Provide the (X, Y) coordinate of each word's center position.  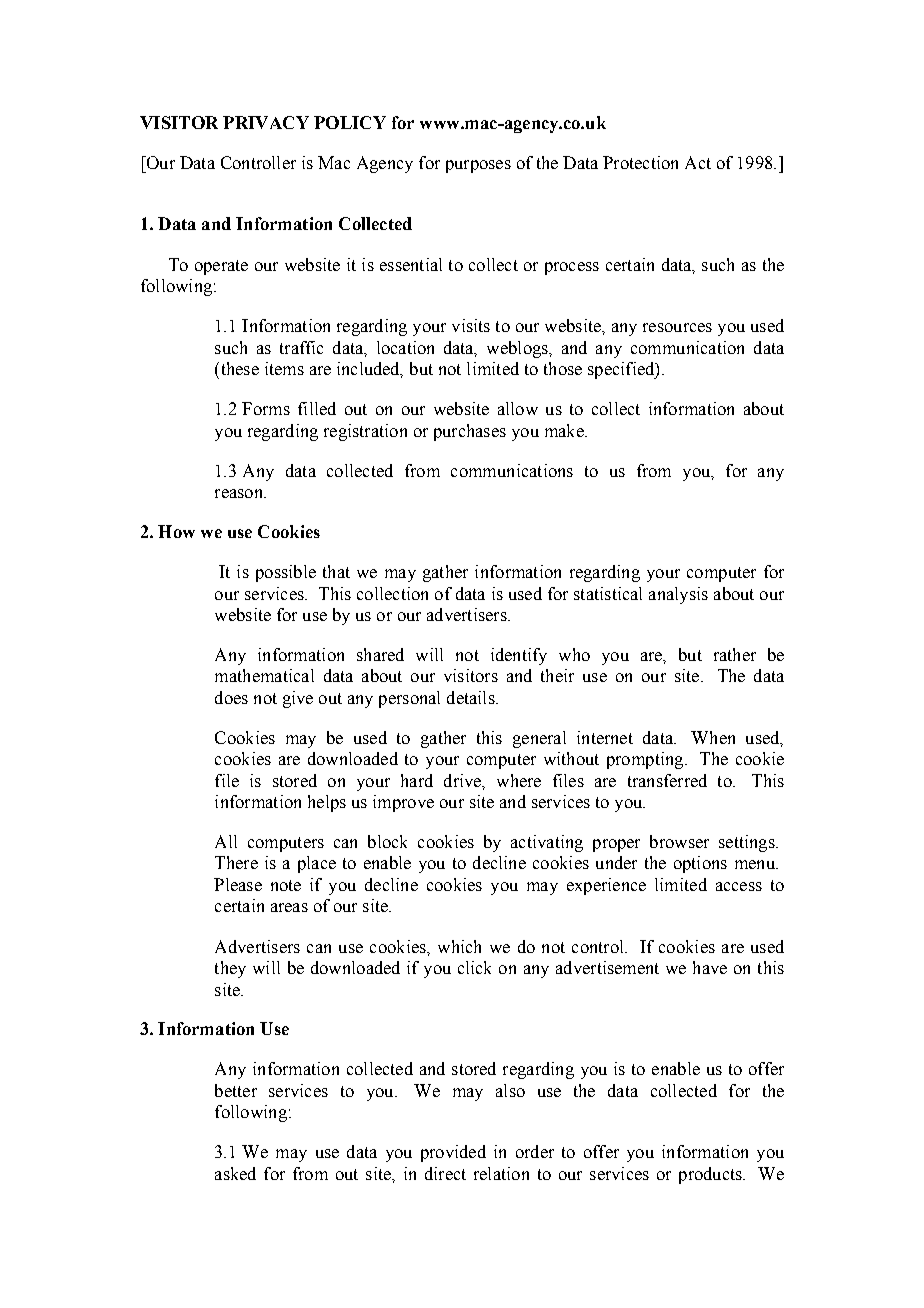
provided (453, 1153)
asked (235, 1173)
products (711, 1175)
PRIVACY (266, 122)
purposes (478, 166)
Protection (640, 162)
